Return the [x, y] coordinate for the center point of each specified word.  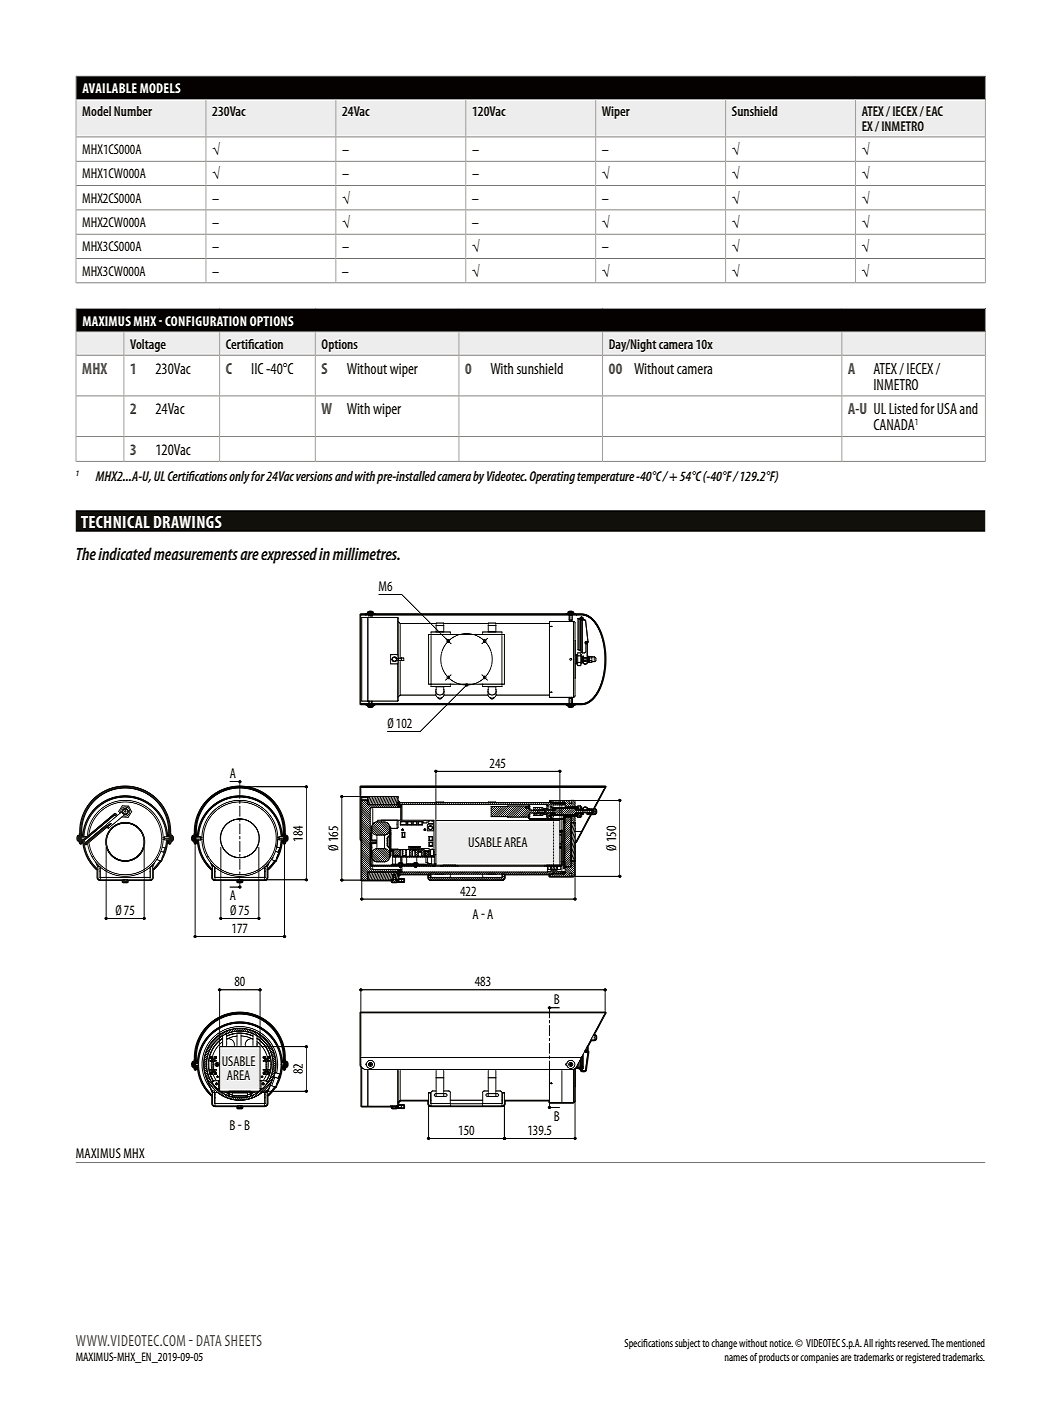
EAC [934, 111]
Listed [903, 408]
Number [133, 111]
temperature [606, 478]
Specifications [648, 1344]
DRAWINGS [188, 522]
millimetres [366, 553]
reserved [914, 1343]
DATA [209, 1340]
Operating [552, 477]
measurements [195, 554]
